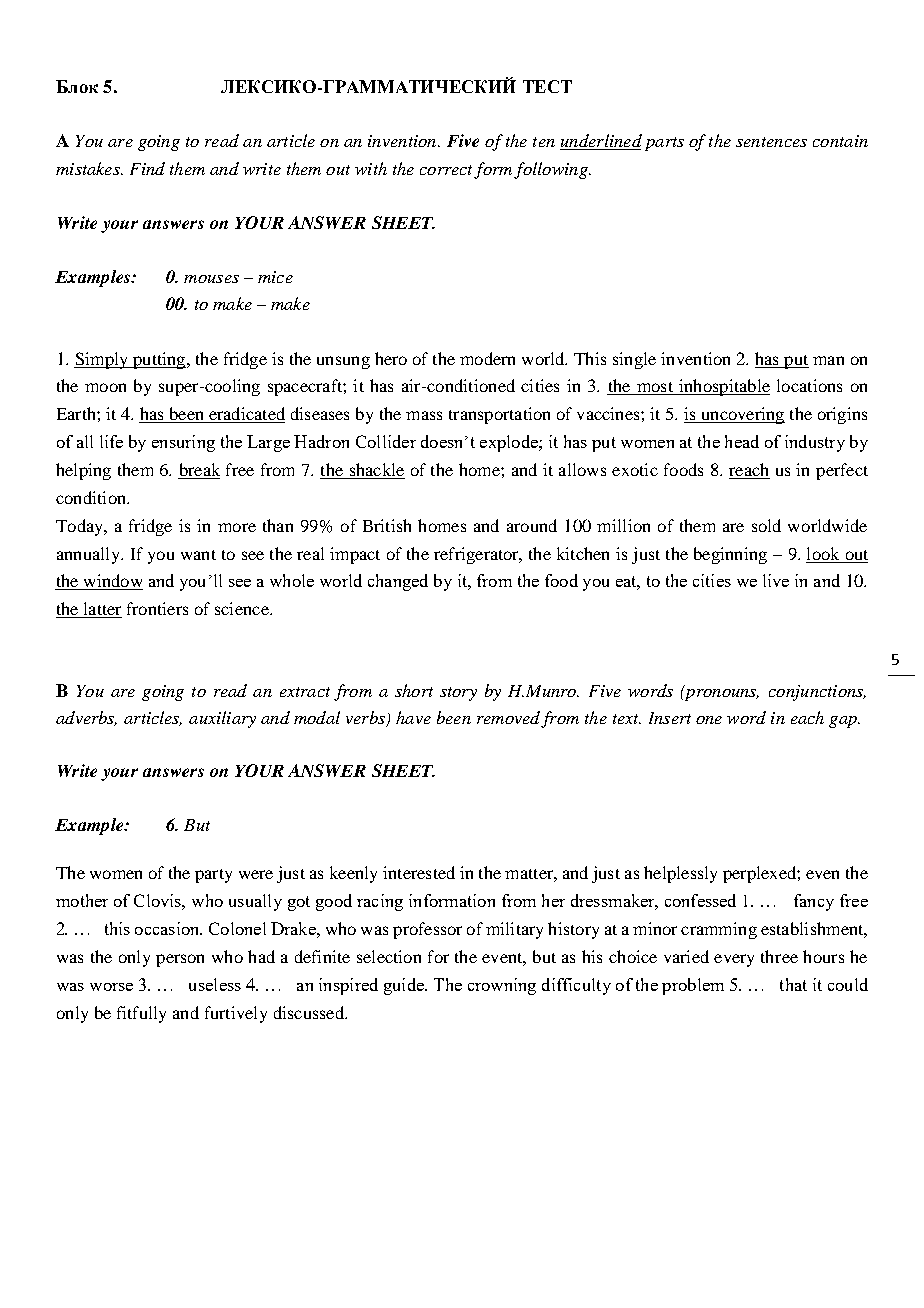 This screenshot has height=1308, width=924. What do you see at coordinates (502, 986) in the screenshot?
I see `crowning` at bounding box center [502, 986].
